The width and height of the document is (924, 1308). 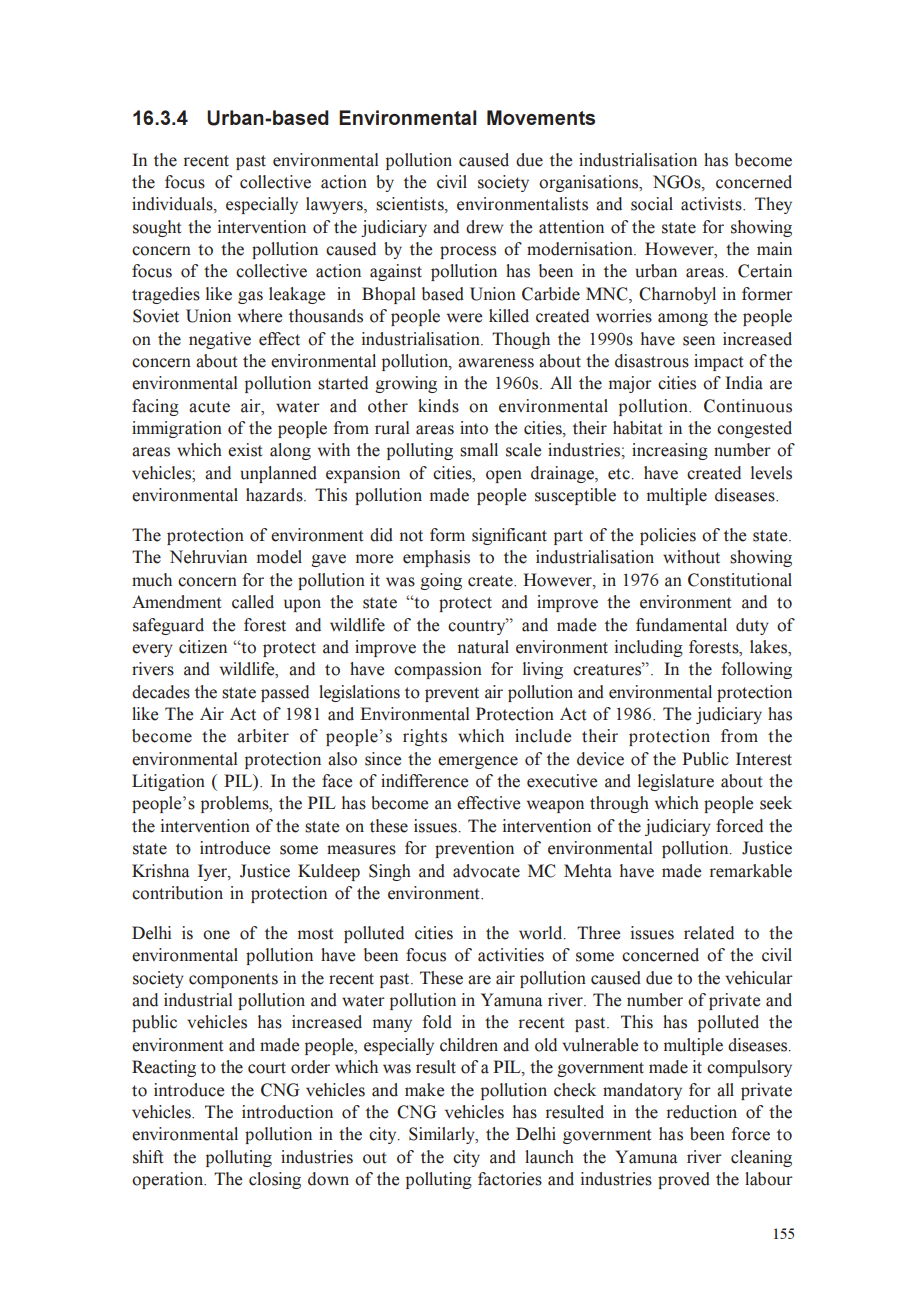 I want to click on contribution, so click(x=177, y=893).
